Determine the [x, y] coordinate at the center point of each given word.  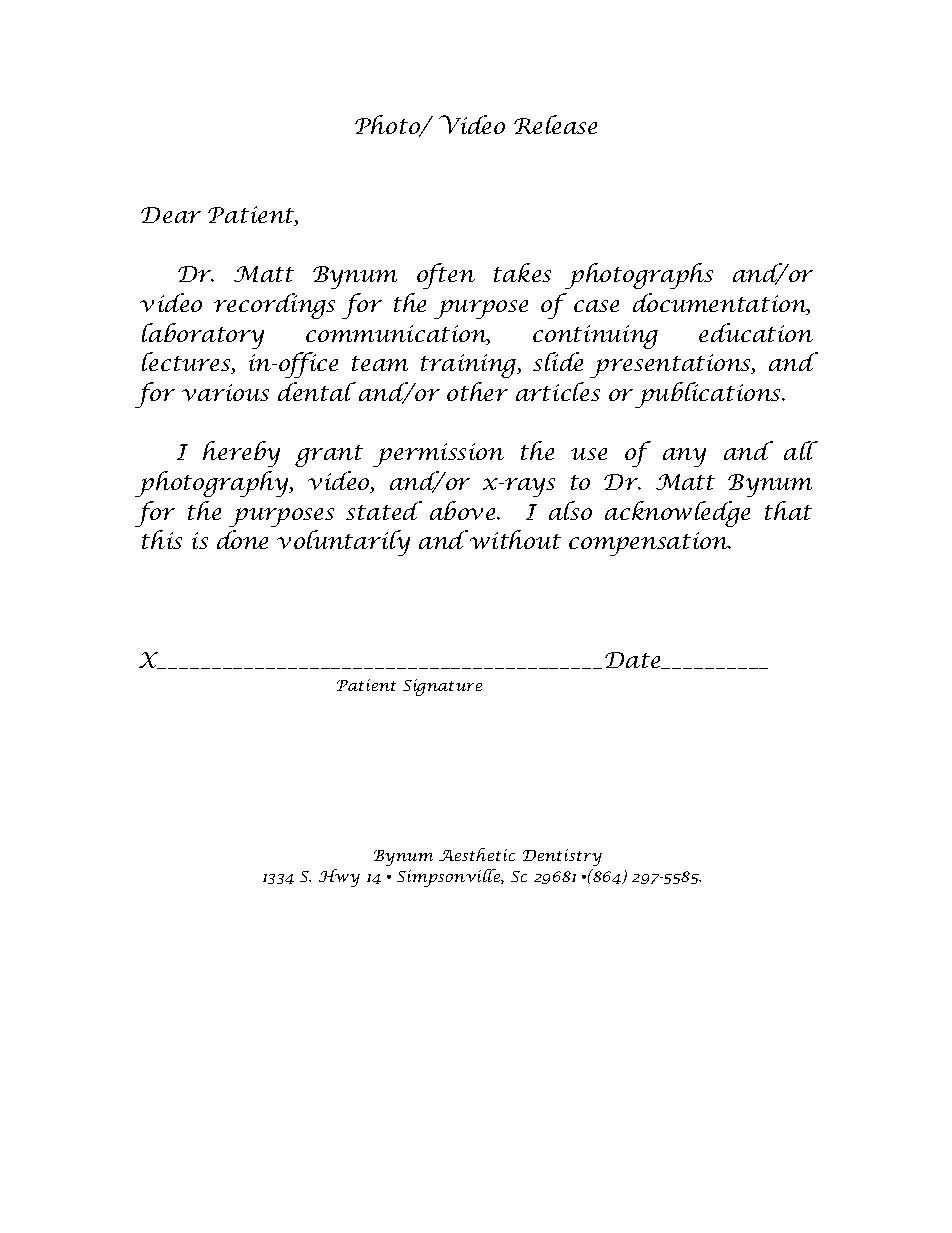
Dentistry [562, 857]
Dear [171, 215]
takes [522, 272]
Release [555, 124]
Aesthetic [477, 854]
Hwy [339, 878]
